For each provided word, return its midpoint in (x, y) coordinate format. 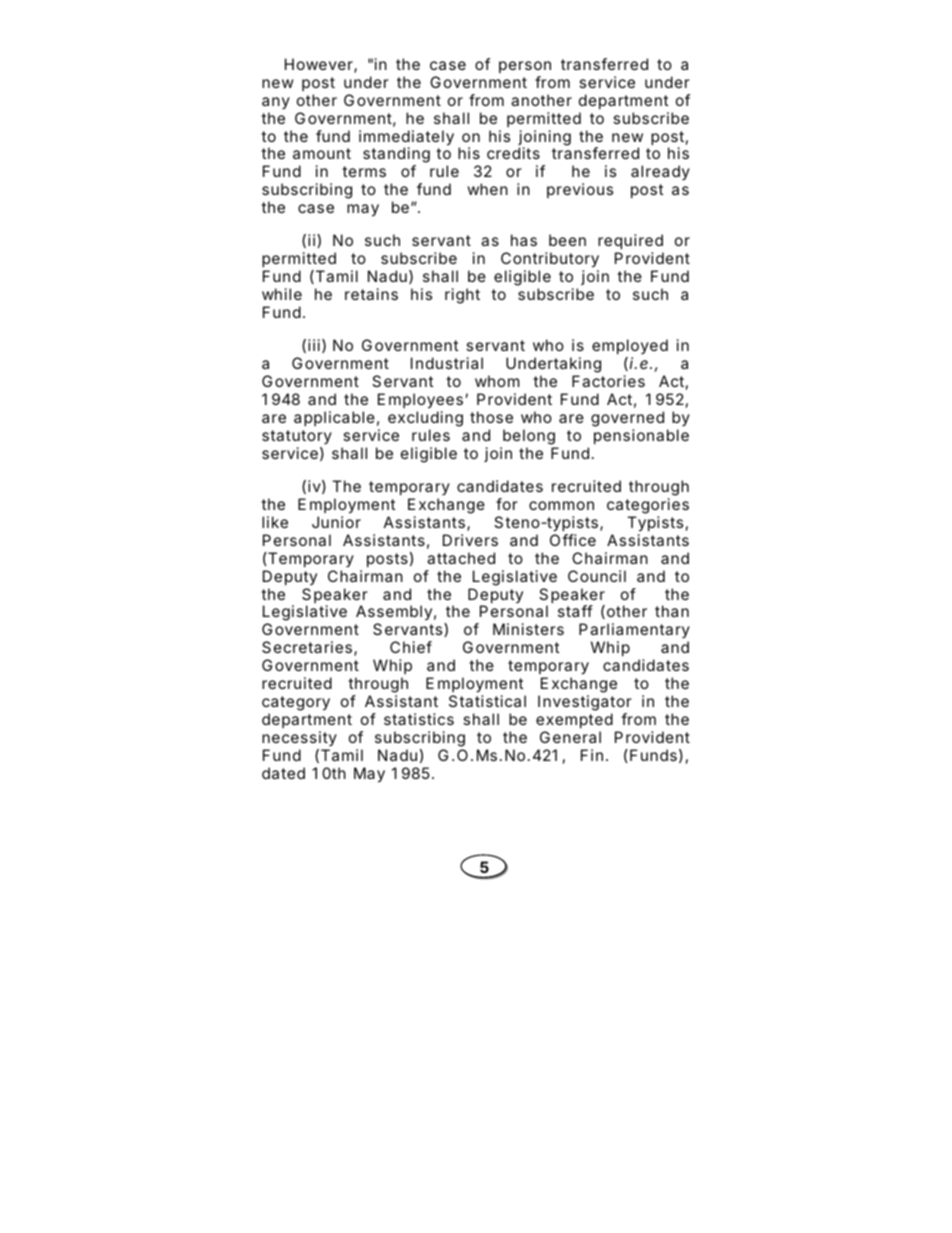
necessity (299, 738)
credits (513, 153)
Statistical (487, 701)
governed (627, 419)
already (660, 172)
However (320, 65)
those (491, 417)
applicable (334, 418)
